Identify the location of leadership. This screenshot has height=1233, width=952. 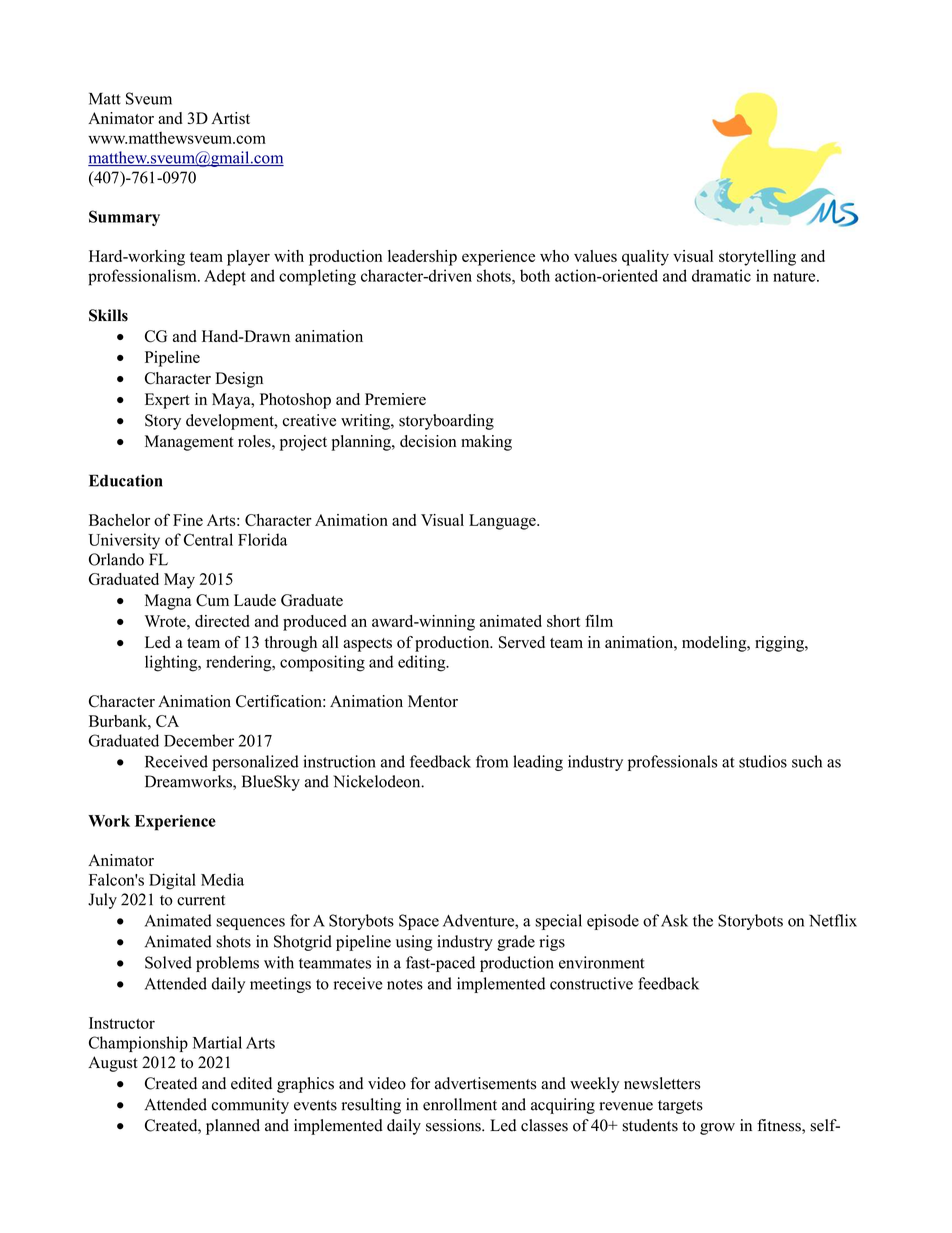
(422, 258).
